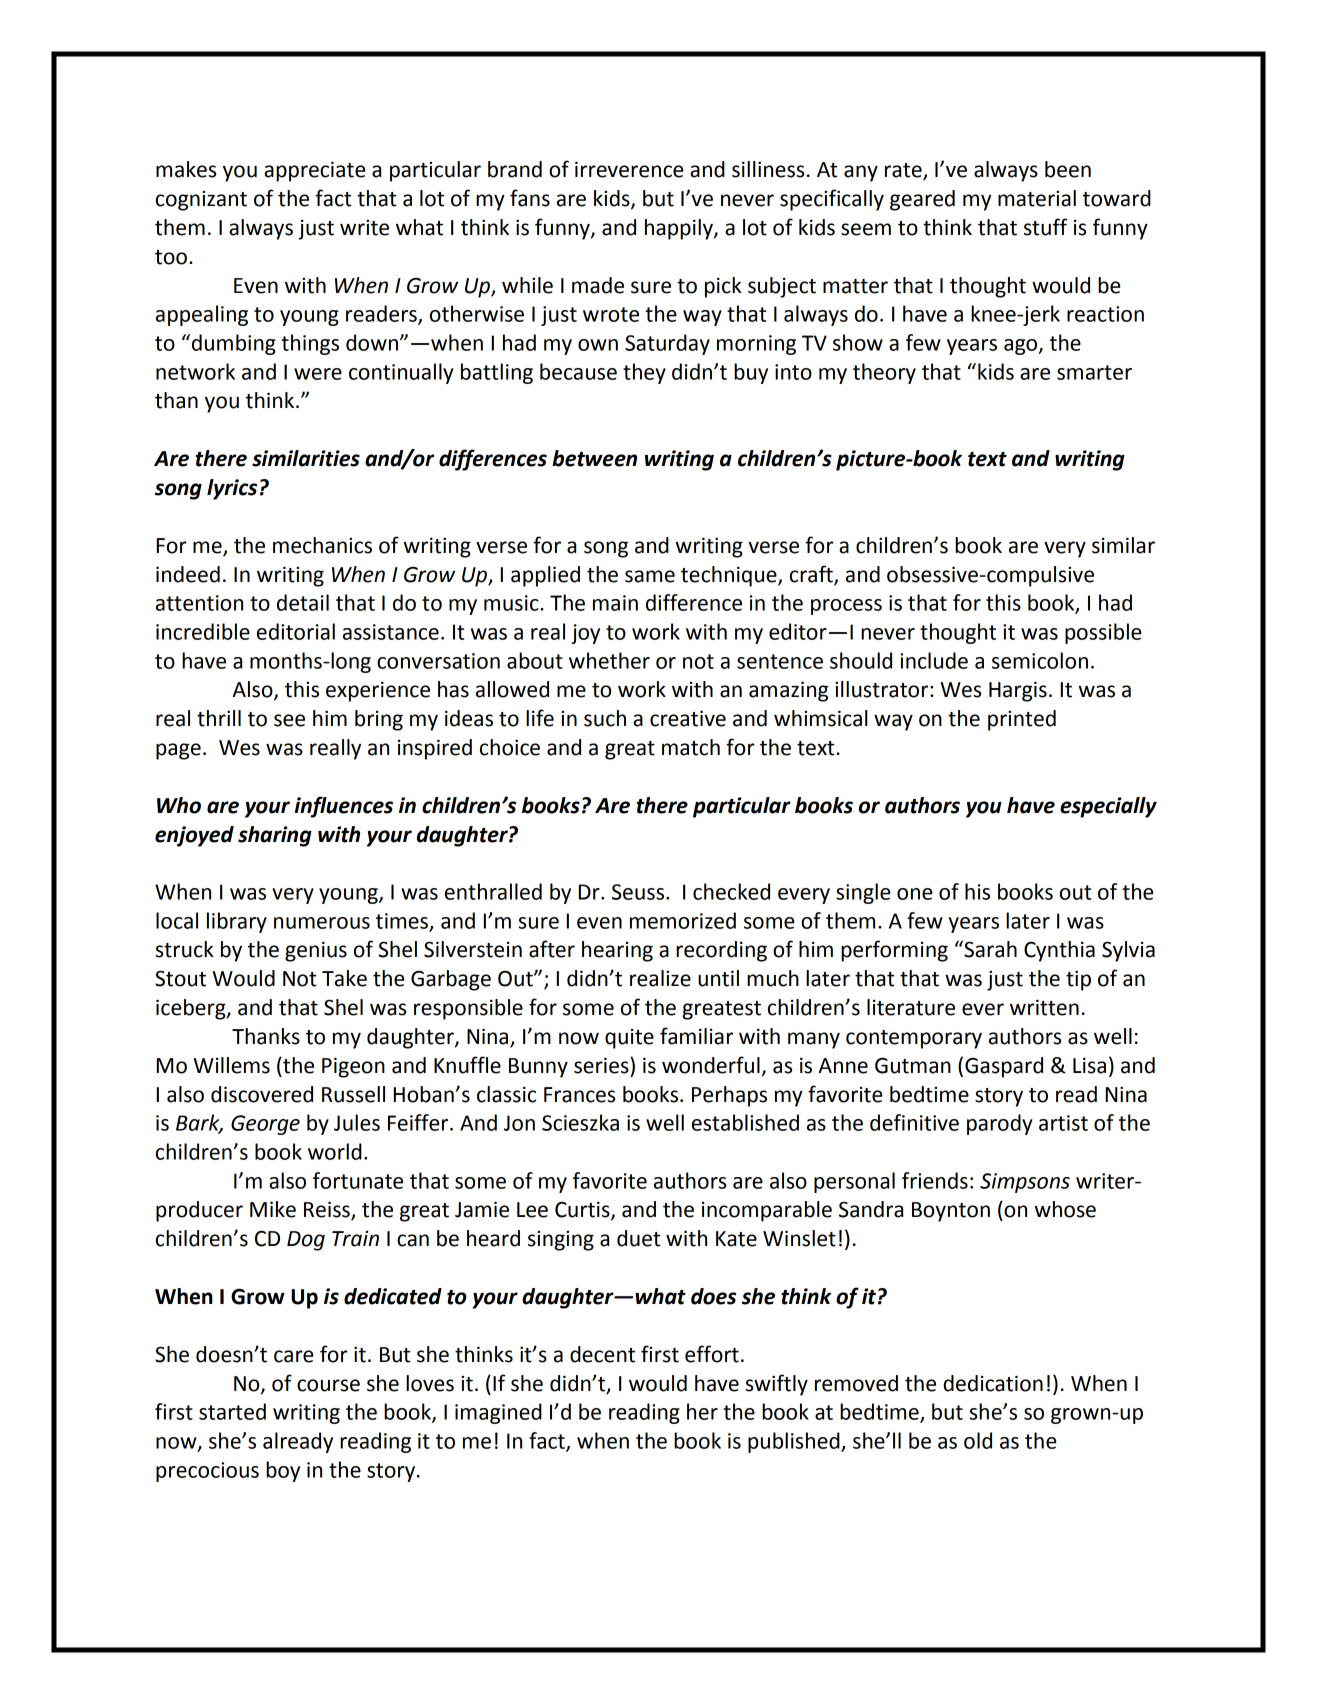  What do you see at coordinates (978, 1440) in the screenshot?
I see `old` at bounding box center [978, 1440].
